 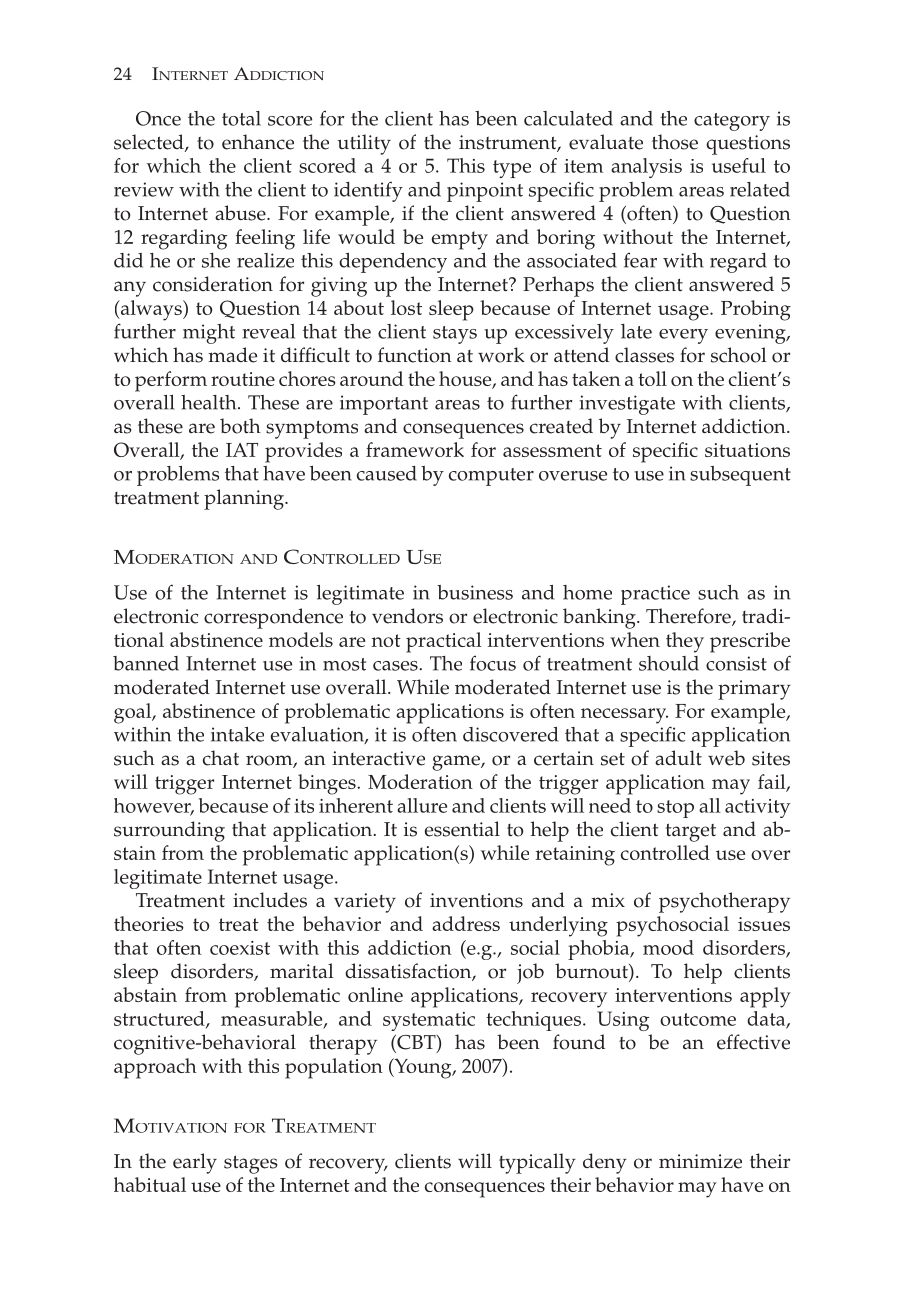 What do you see at coordinates (537, 1163) in the screenshot?
I see `typically` at bounding box center [537, 1163].
